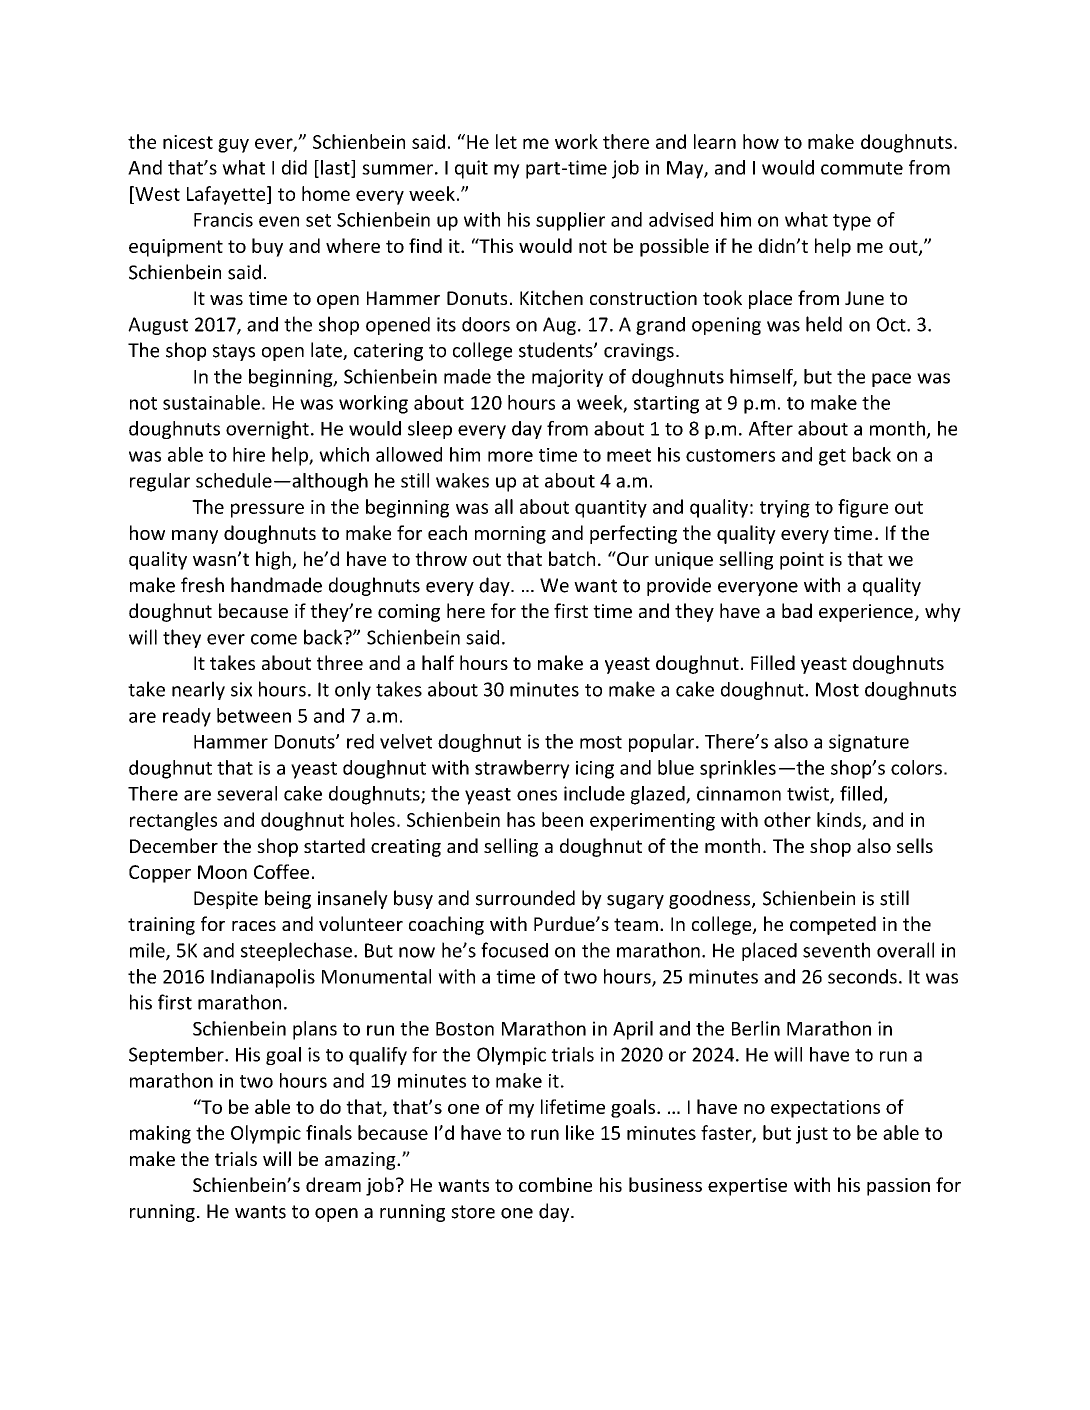  I want to click on experience, so click(866, 613).
